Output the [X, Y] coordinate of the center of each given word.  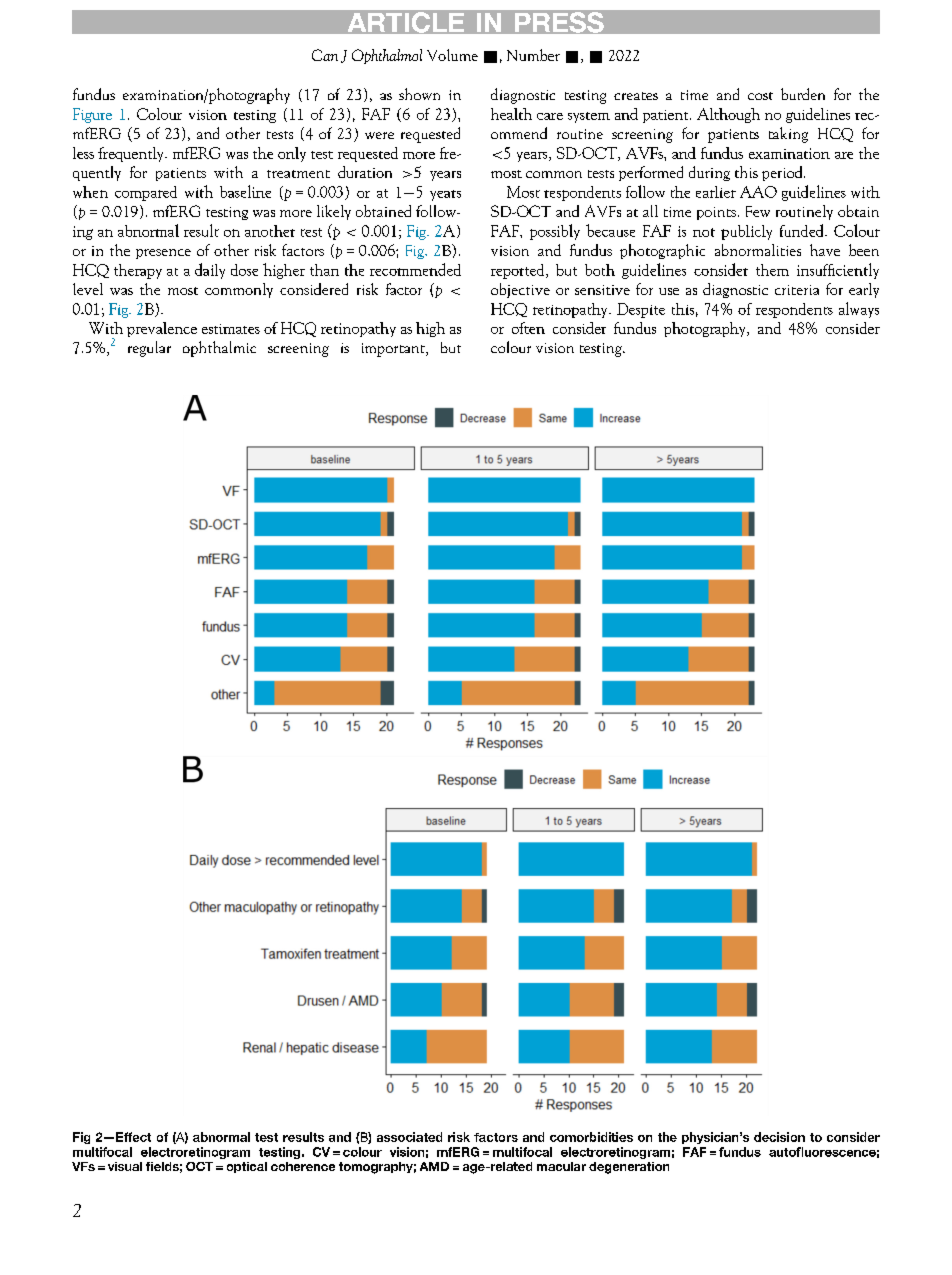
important [394, 350]
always [859, 310]
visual [125, 1166]
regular [149, 349]
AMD [434, 1166]
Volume [452, 55]
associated [409, 1137]
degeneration [629, 1168]
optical [247, 1167]
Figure [92, 115]
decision [779, 1137]
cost [760, 96]
